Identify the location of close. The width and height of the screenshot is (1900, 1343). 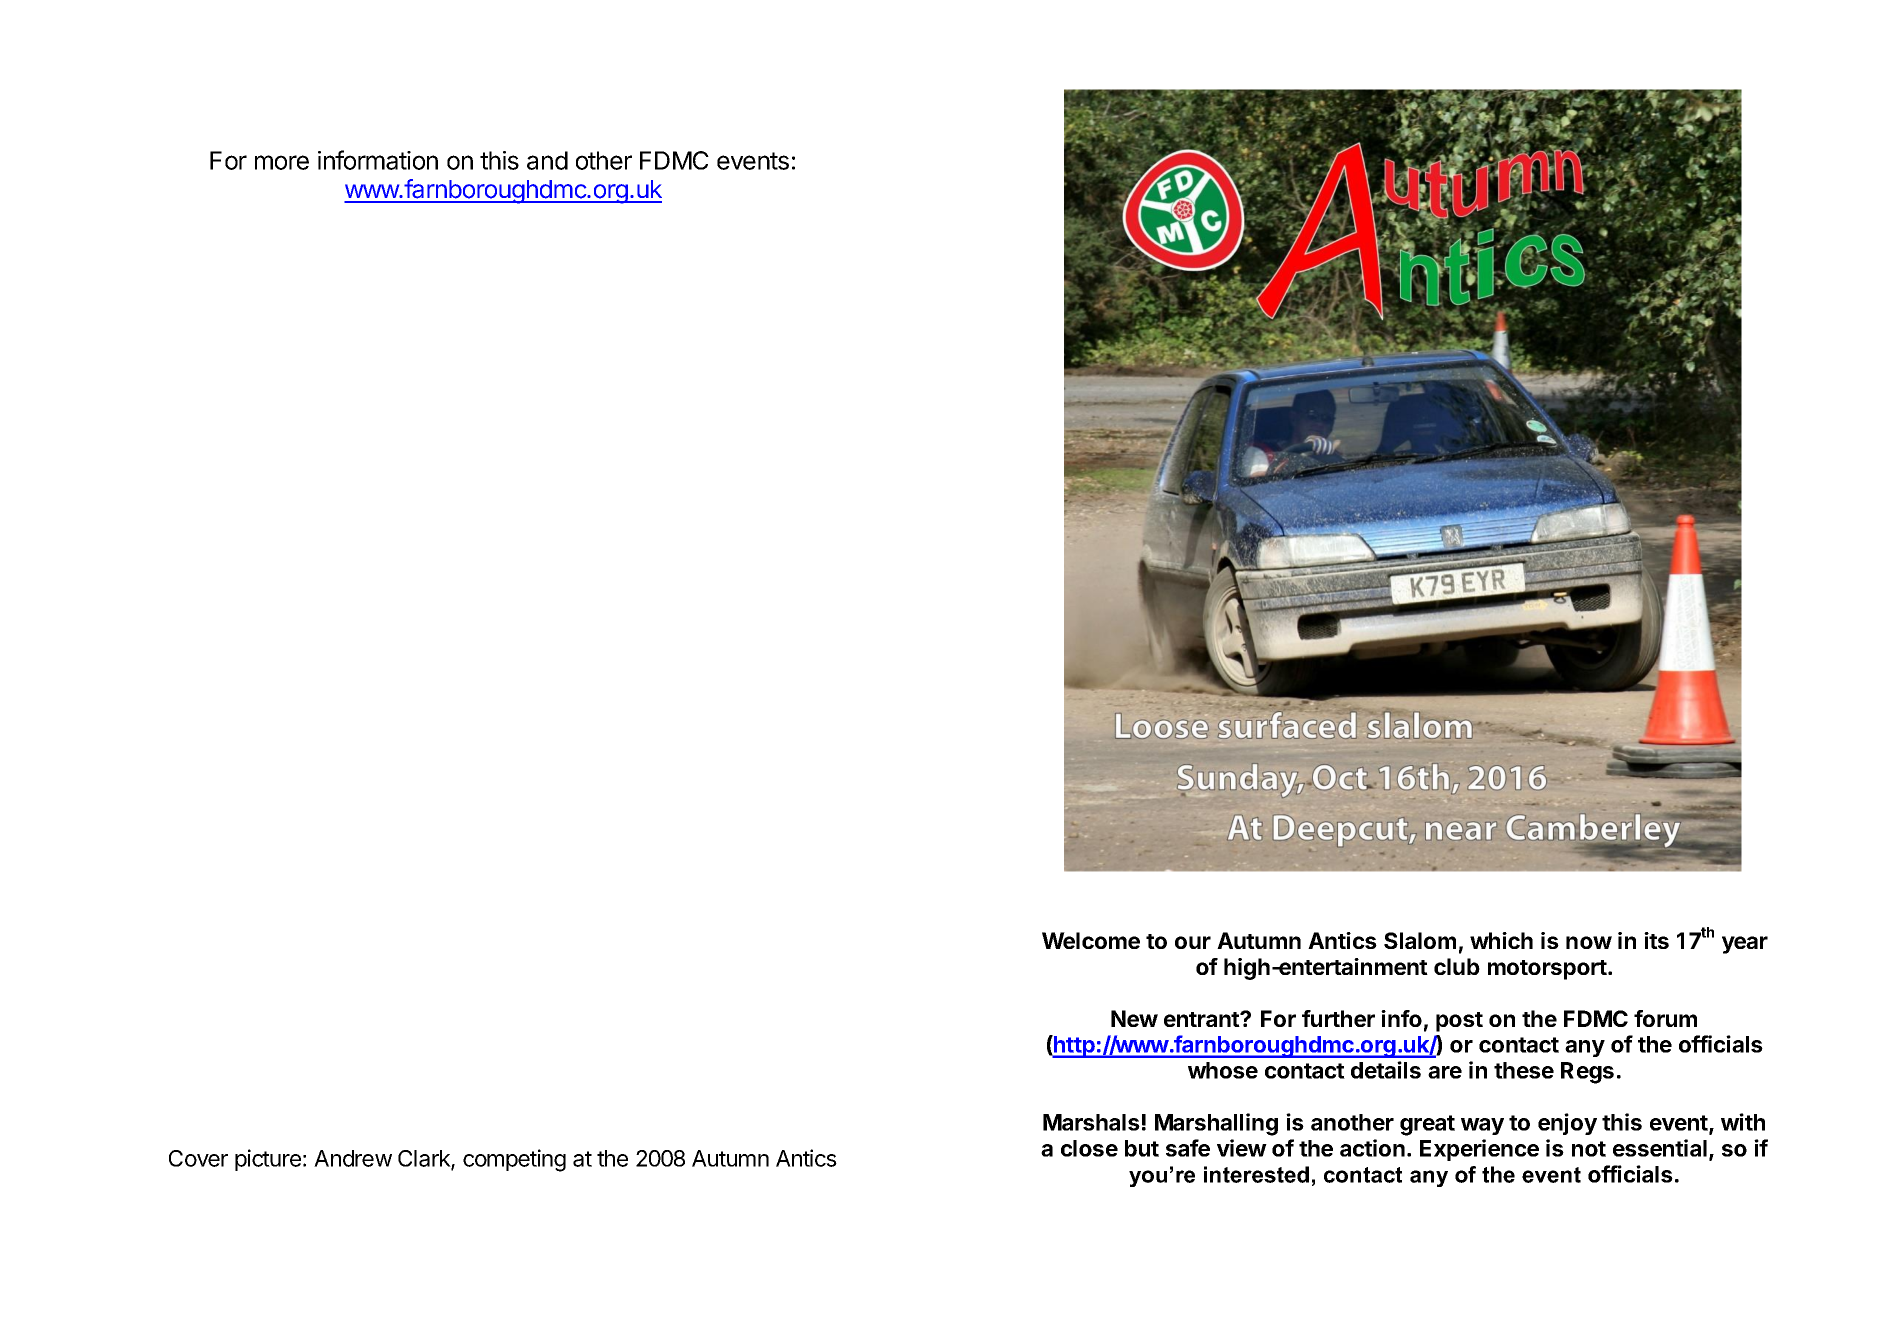
(1089, 1148).
